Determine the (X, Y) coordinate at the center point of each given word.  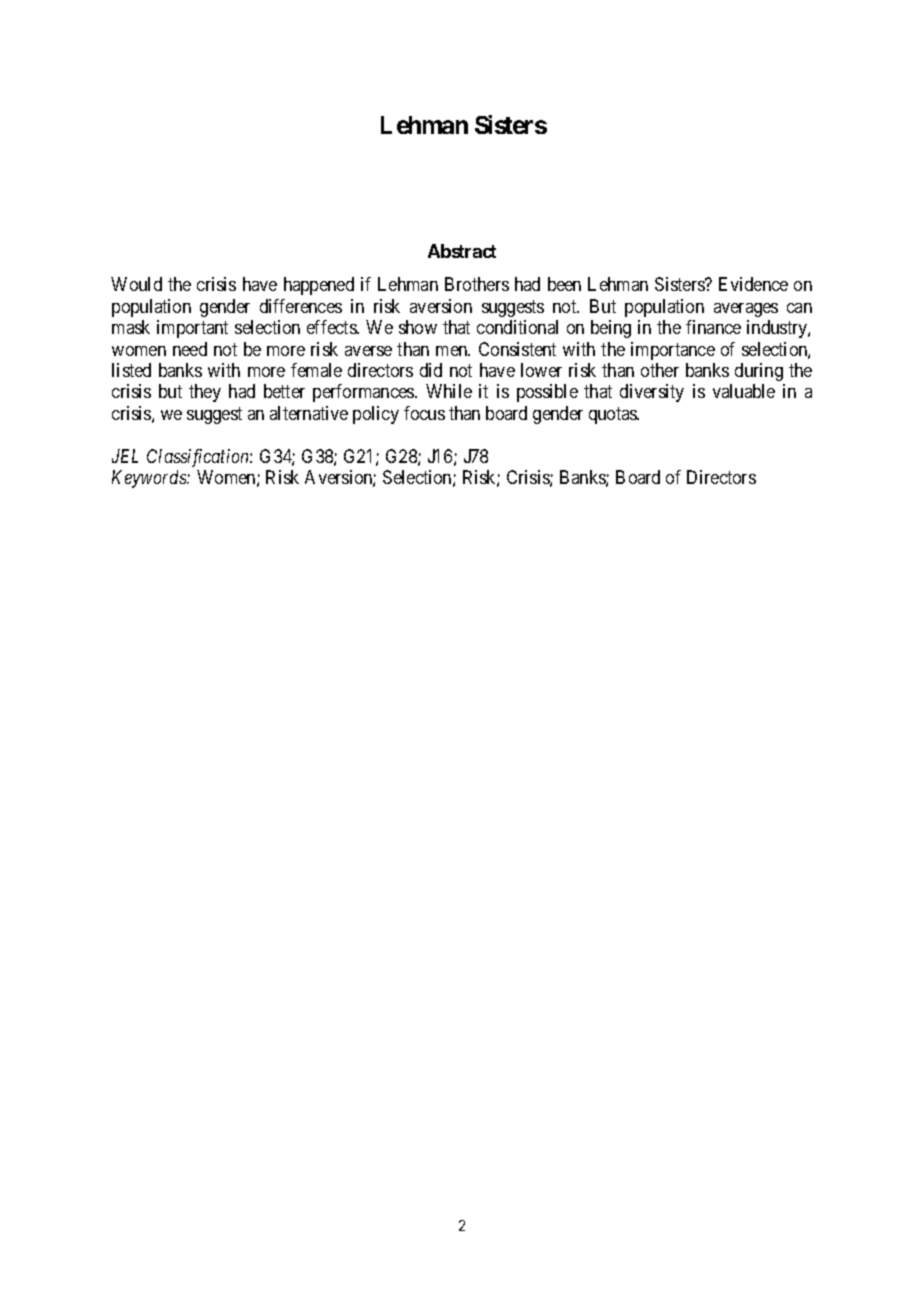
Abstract (462, 251)
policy (376, 415)
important (192, 329)
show (418, 327)
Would (136, 284)
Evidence (753, 284)
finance (713, 327)
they (205, 393)
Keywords (150, 479)
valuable (744, 391)
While (449, 391)
